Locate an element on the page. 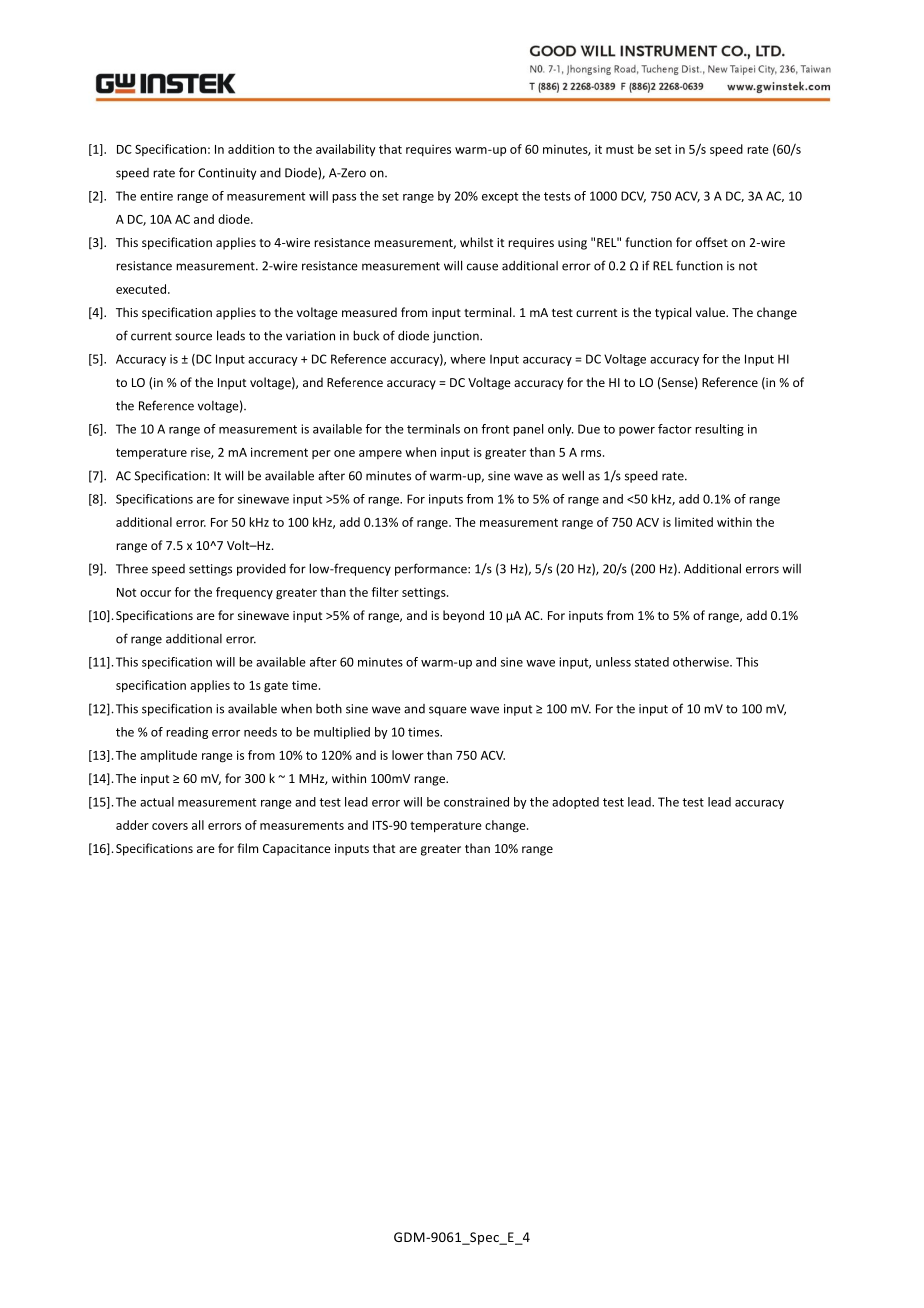 The width and height of the document is (924, 1308). limited is located at coordinates (694, 522).
